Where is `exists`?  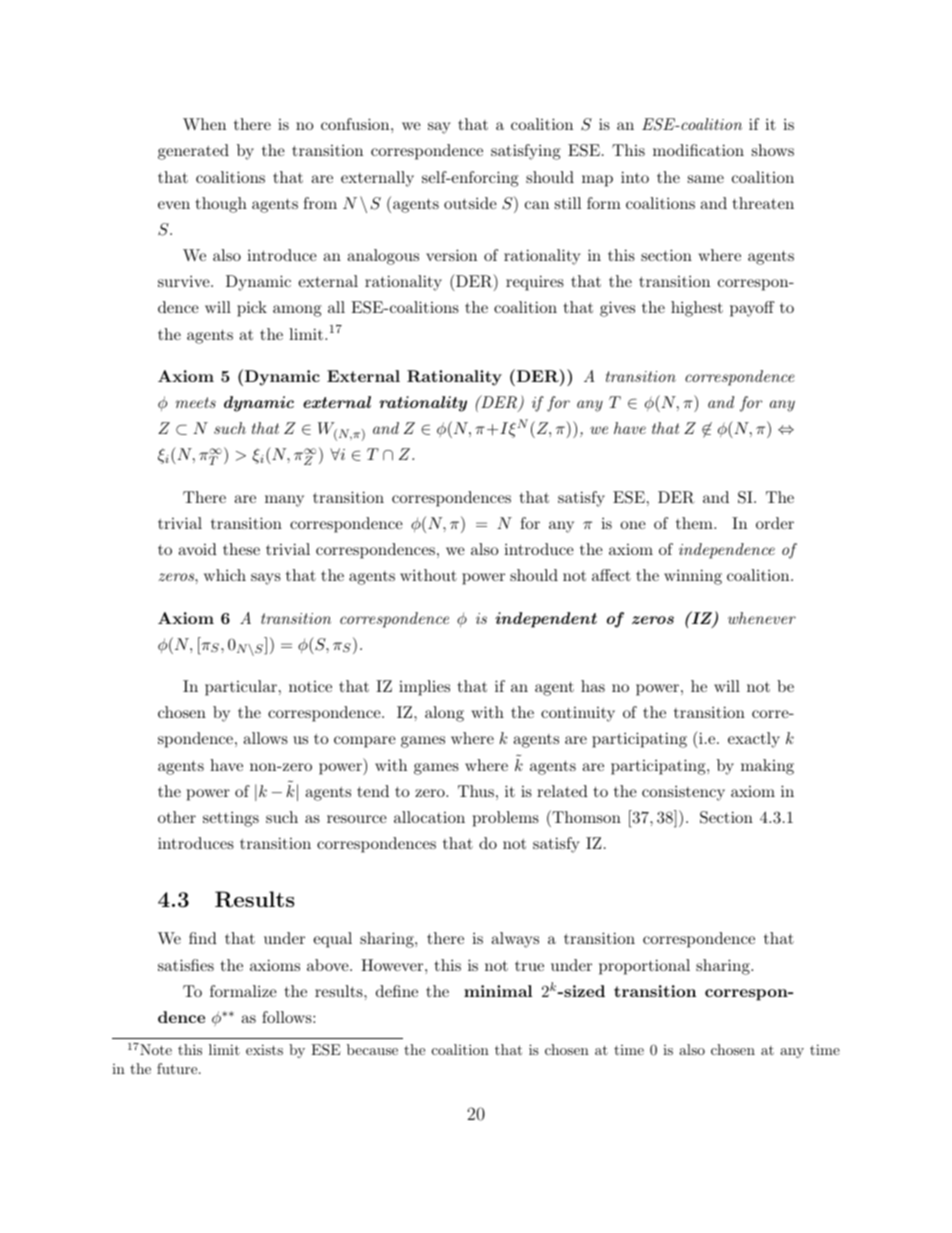 exists is located at coordinates (264, 1049).
